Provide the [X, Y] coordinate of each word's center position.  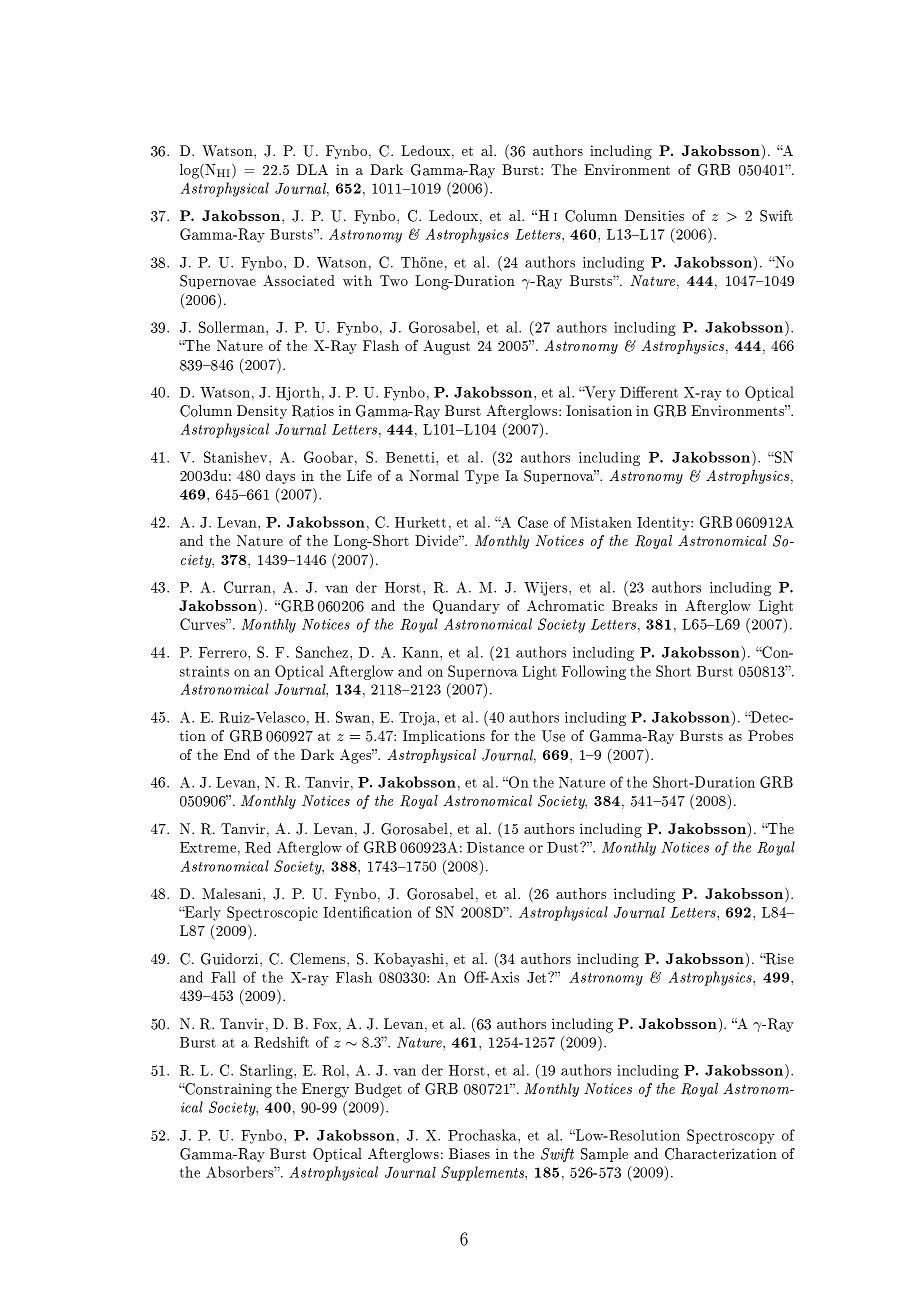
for [500, 735]
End [237, 754]
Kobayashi [409, 960]
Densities [654, 215]
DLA [312, 169]
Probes [770, 735]
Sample [604, 1155]
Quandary [466, 607]
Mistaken [601, 522]
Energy [325, 1090]
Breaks [634, 605]
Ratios [313, 411]
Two [394, 280]
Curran [247, 587]
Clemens [319, 959]
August [446, 347]
